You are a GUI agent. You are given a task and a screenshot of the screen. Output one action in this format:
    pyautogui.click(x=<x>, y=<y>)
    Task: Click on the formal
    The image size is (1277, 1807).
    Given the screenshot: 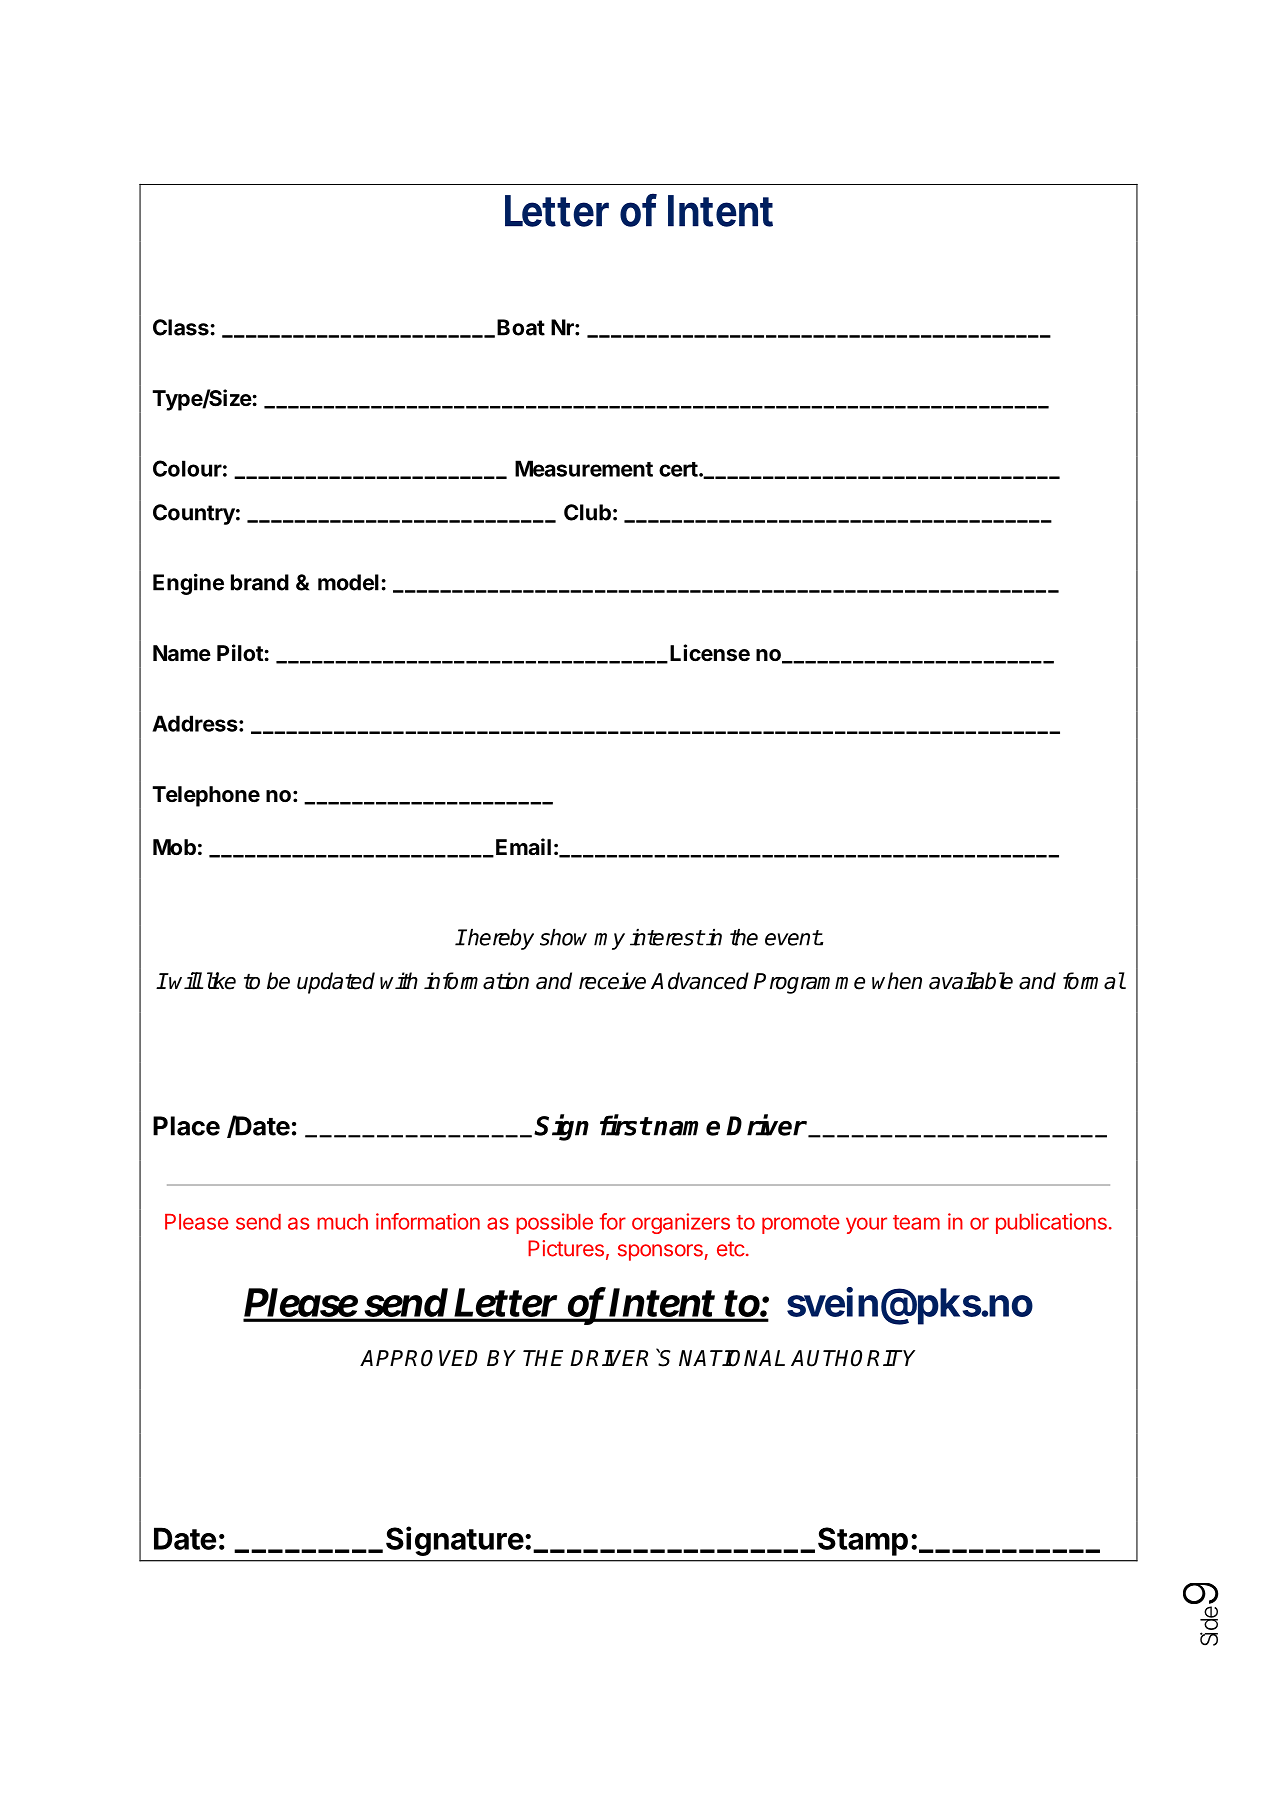 What is the action you would take?
    pyautogui.click(x=1094, y=981)
